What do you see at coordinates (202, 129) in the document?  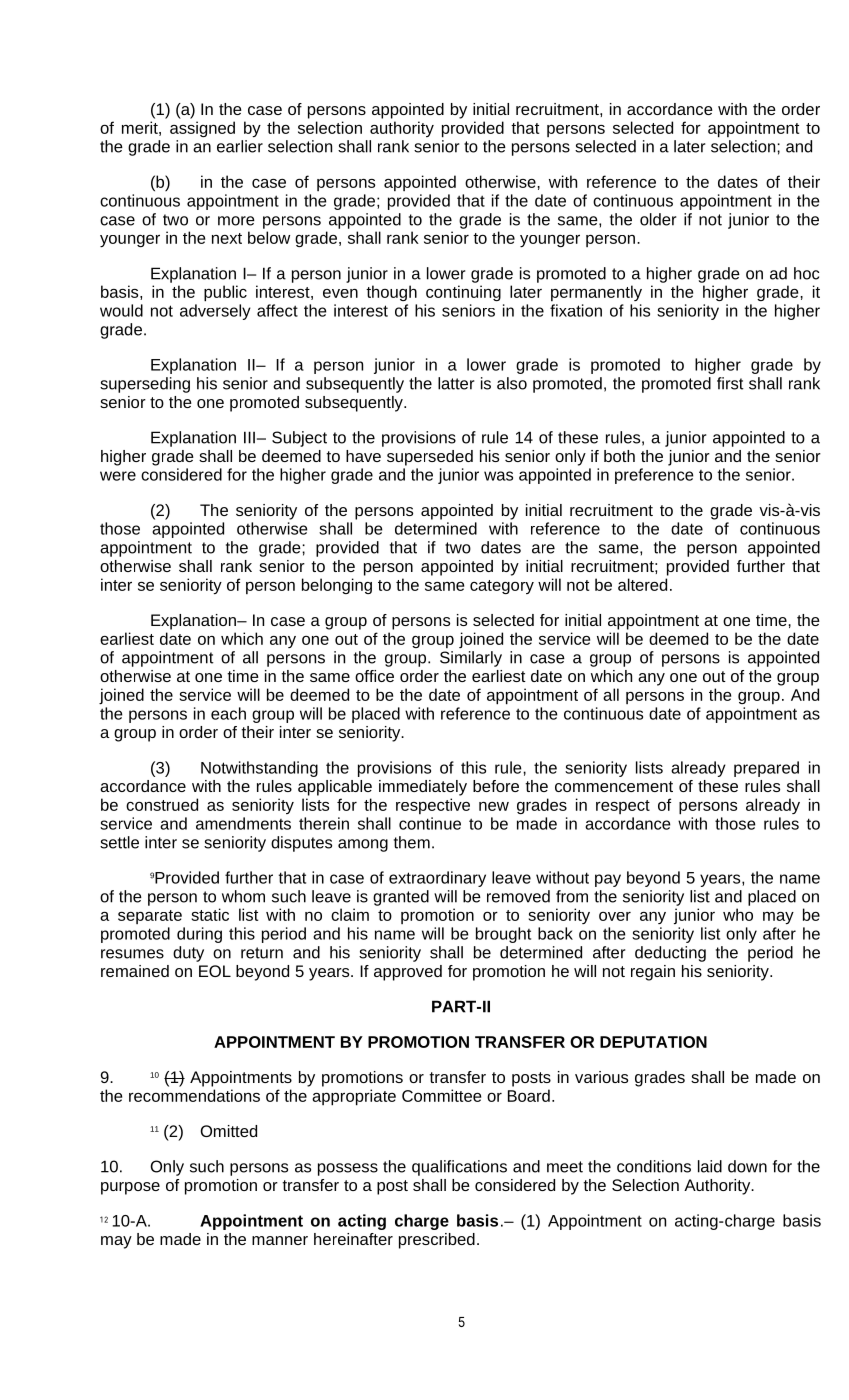 I see `assigned` at bounding box center [202, 129].
